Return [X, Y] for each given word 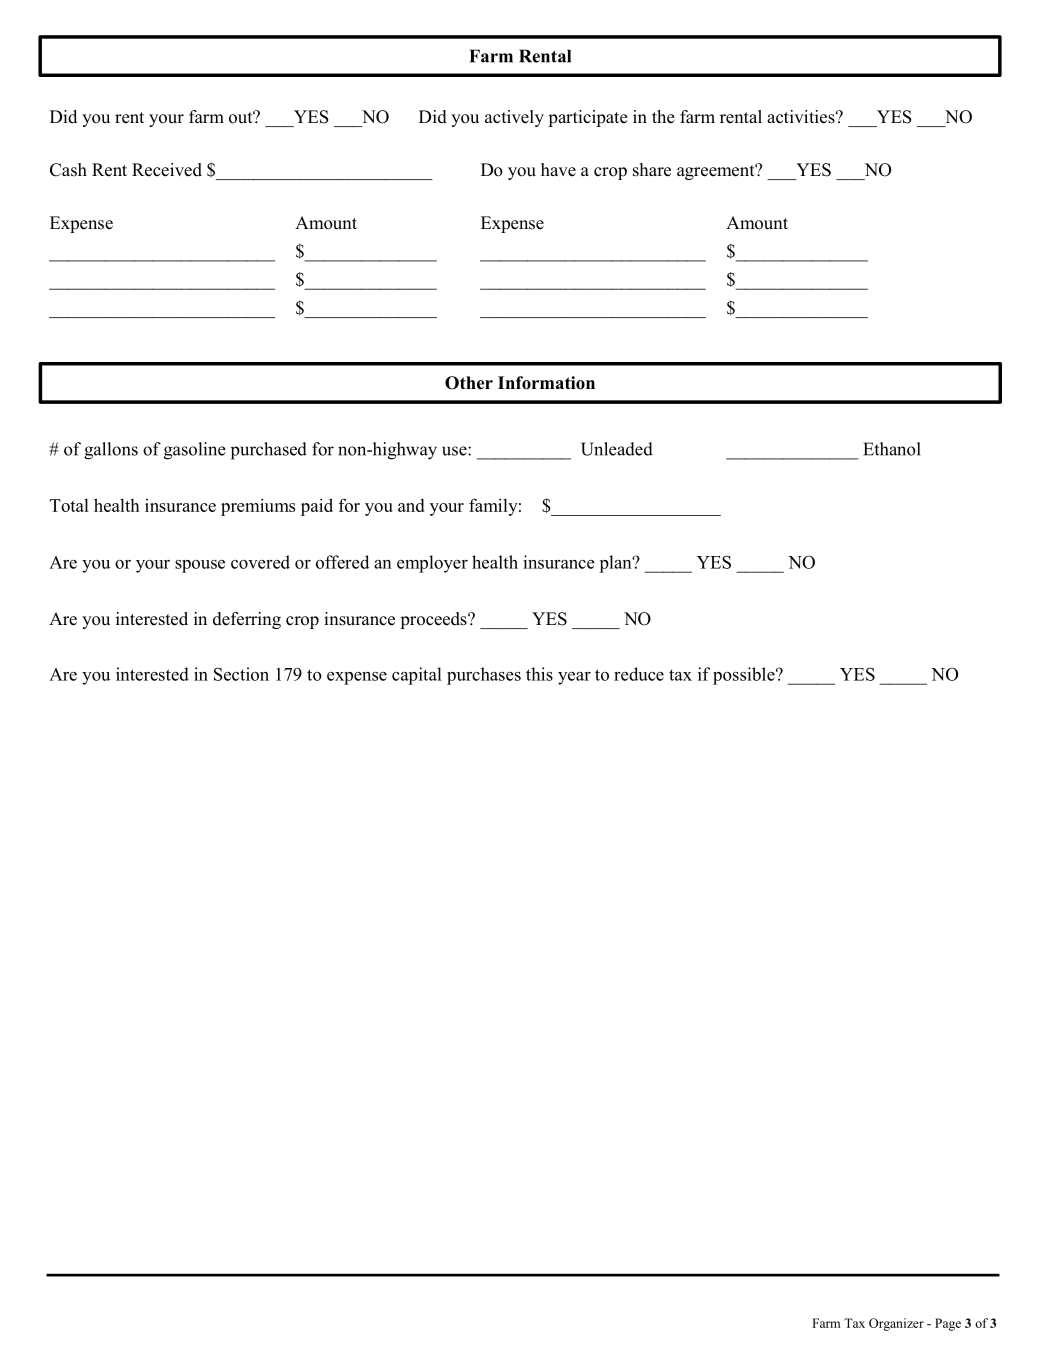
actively [514, 118]
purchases [484, 676]
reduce [639, 674]
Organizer [896, 1324]
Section [241, 674]
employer [432, 564]
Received [167, 170]
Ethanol [892, 449]
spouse [200, 566]
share [652, 170]
